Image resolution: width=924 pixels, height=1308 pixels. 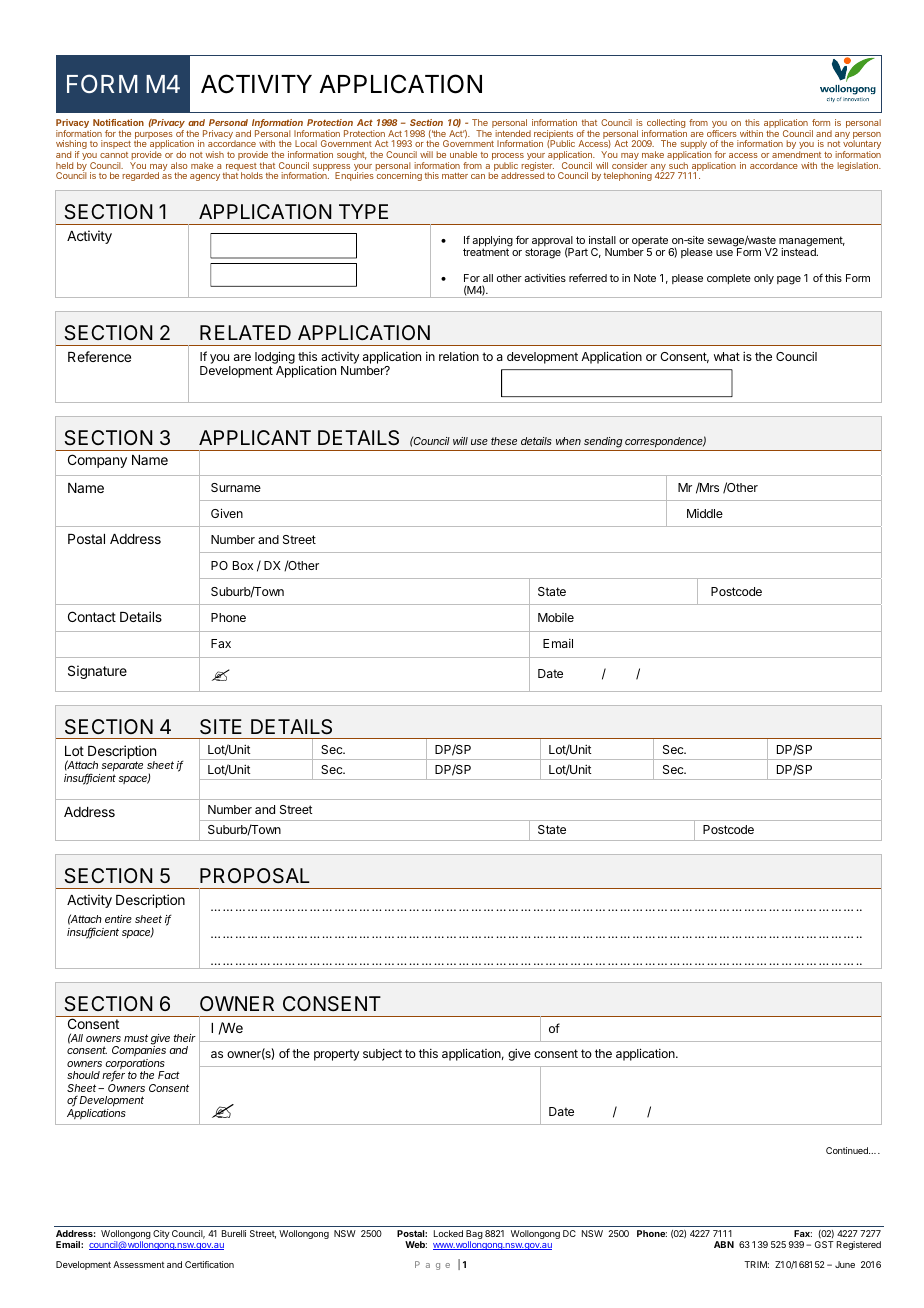 What do you see at coordinates (727, 356) in the page?
I see `what` at bounding box center [727, 356].
